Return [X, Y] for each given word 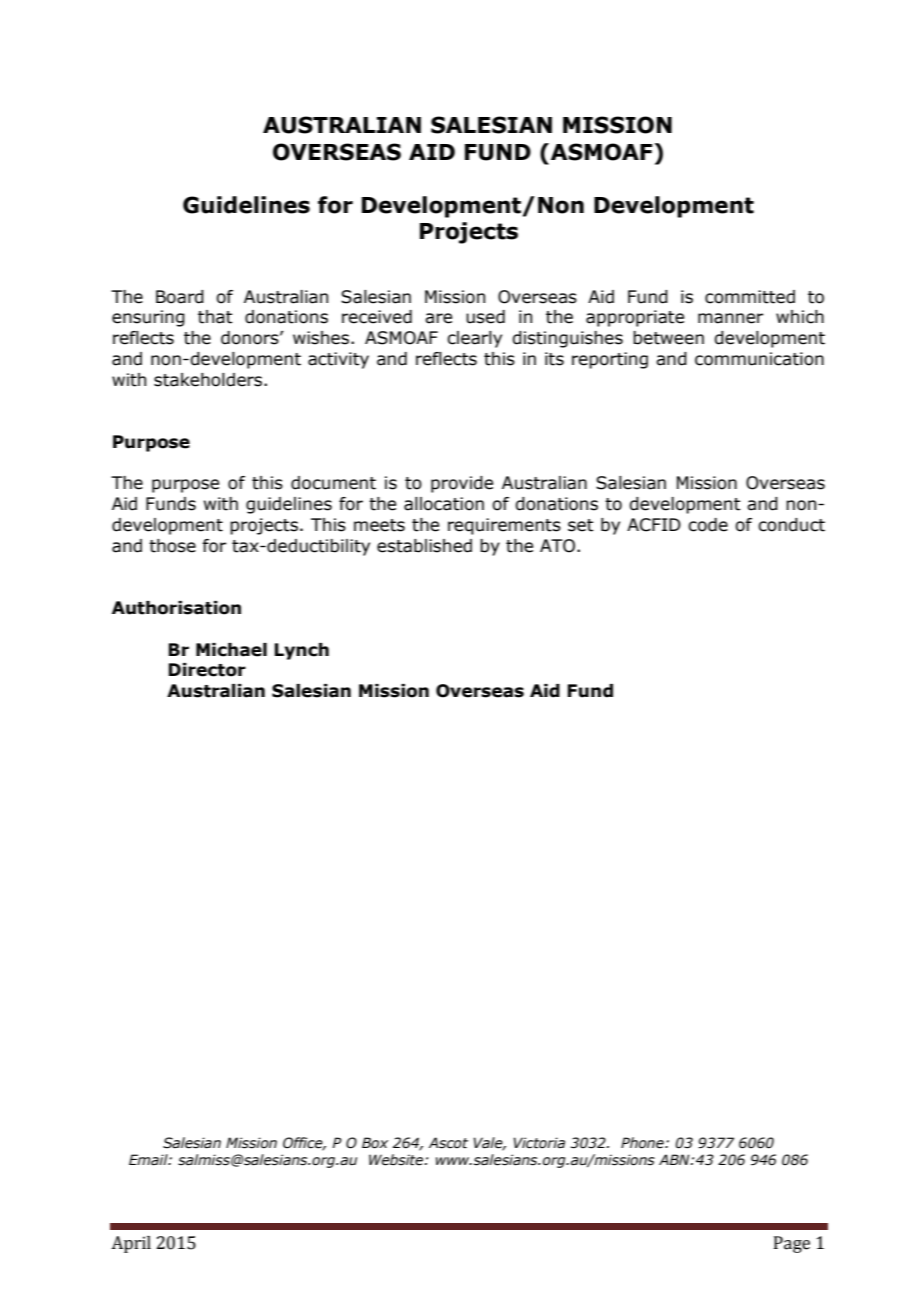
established [424, 546]
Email [149, 1160]
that [215, 317]
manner [730, 318]
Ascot [448, 1143]
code [708, 525]
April [131, 1244]
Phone [643, 1143]
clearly [474, 339]
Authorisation [176, 608]
